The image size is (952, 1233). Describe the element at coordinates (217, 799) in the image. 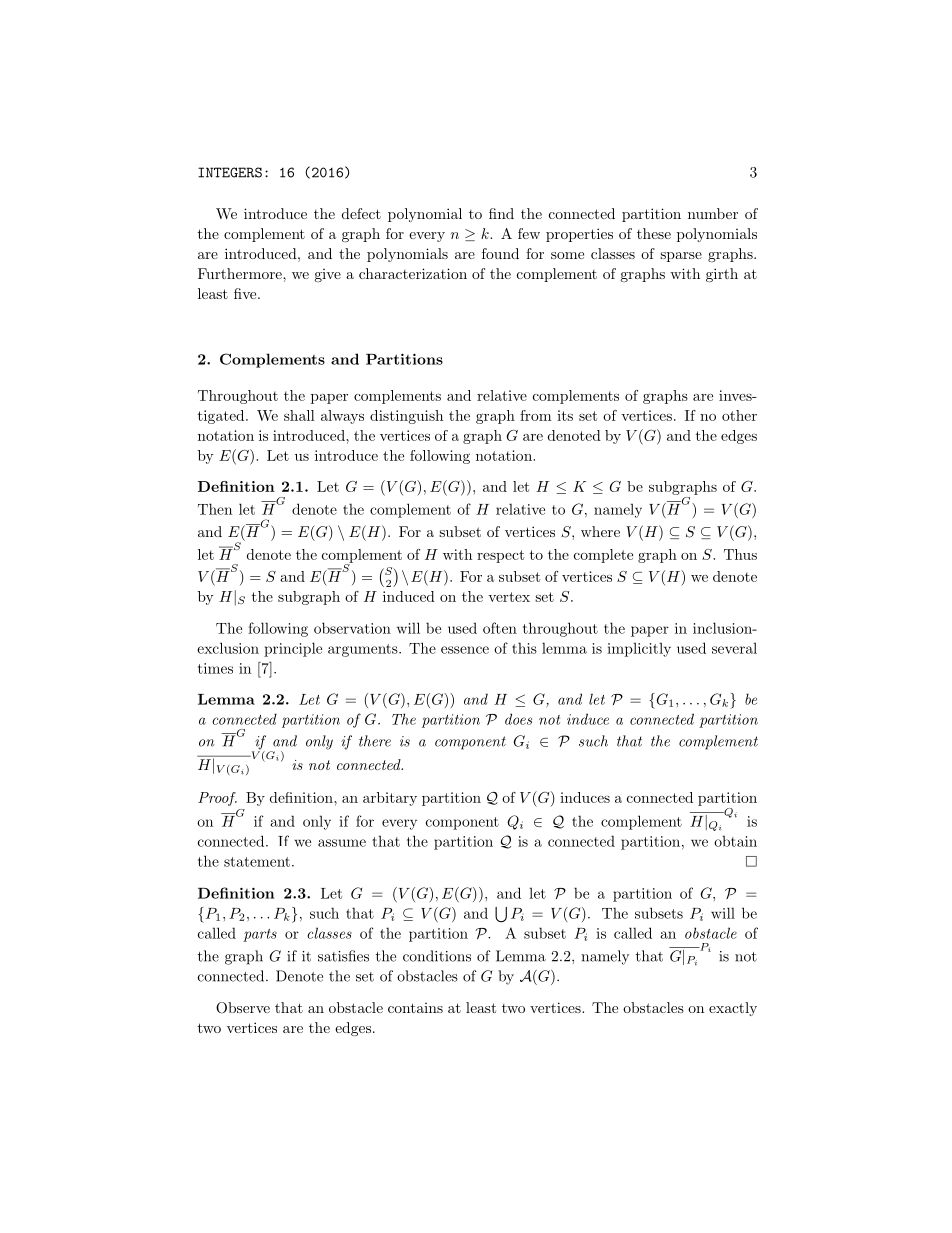

I see `Proof` at that location.
